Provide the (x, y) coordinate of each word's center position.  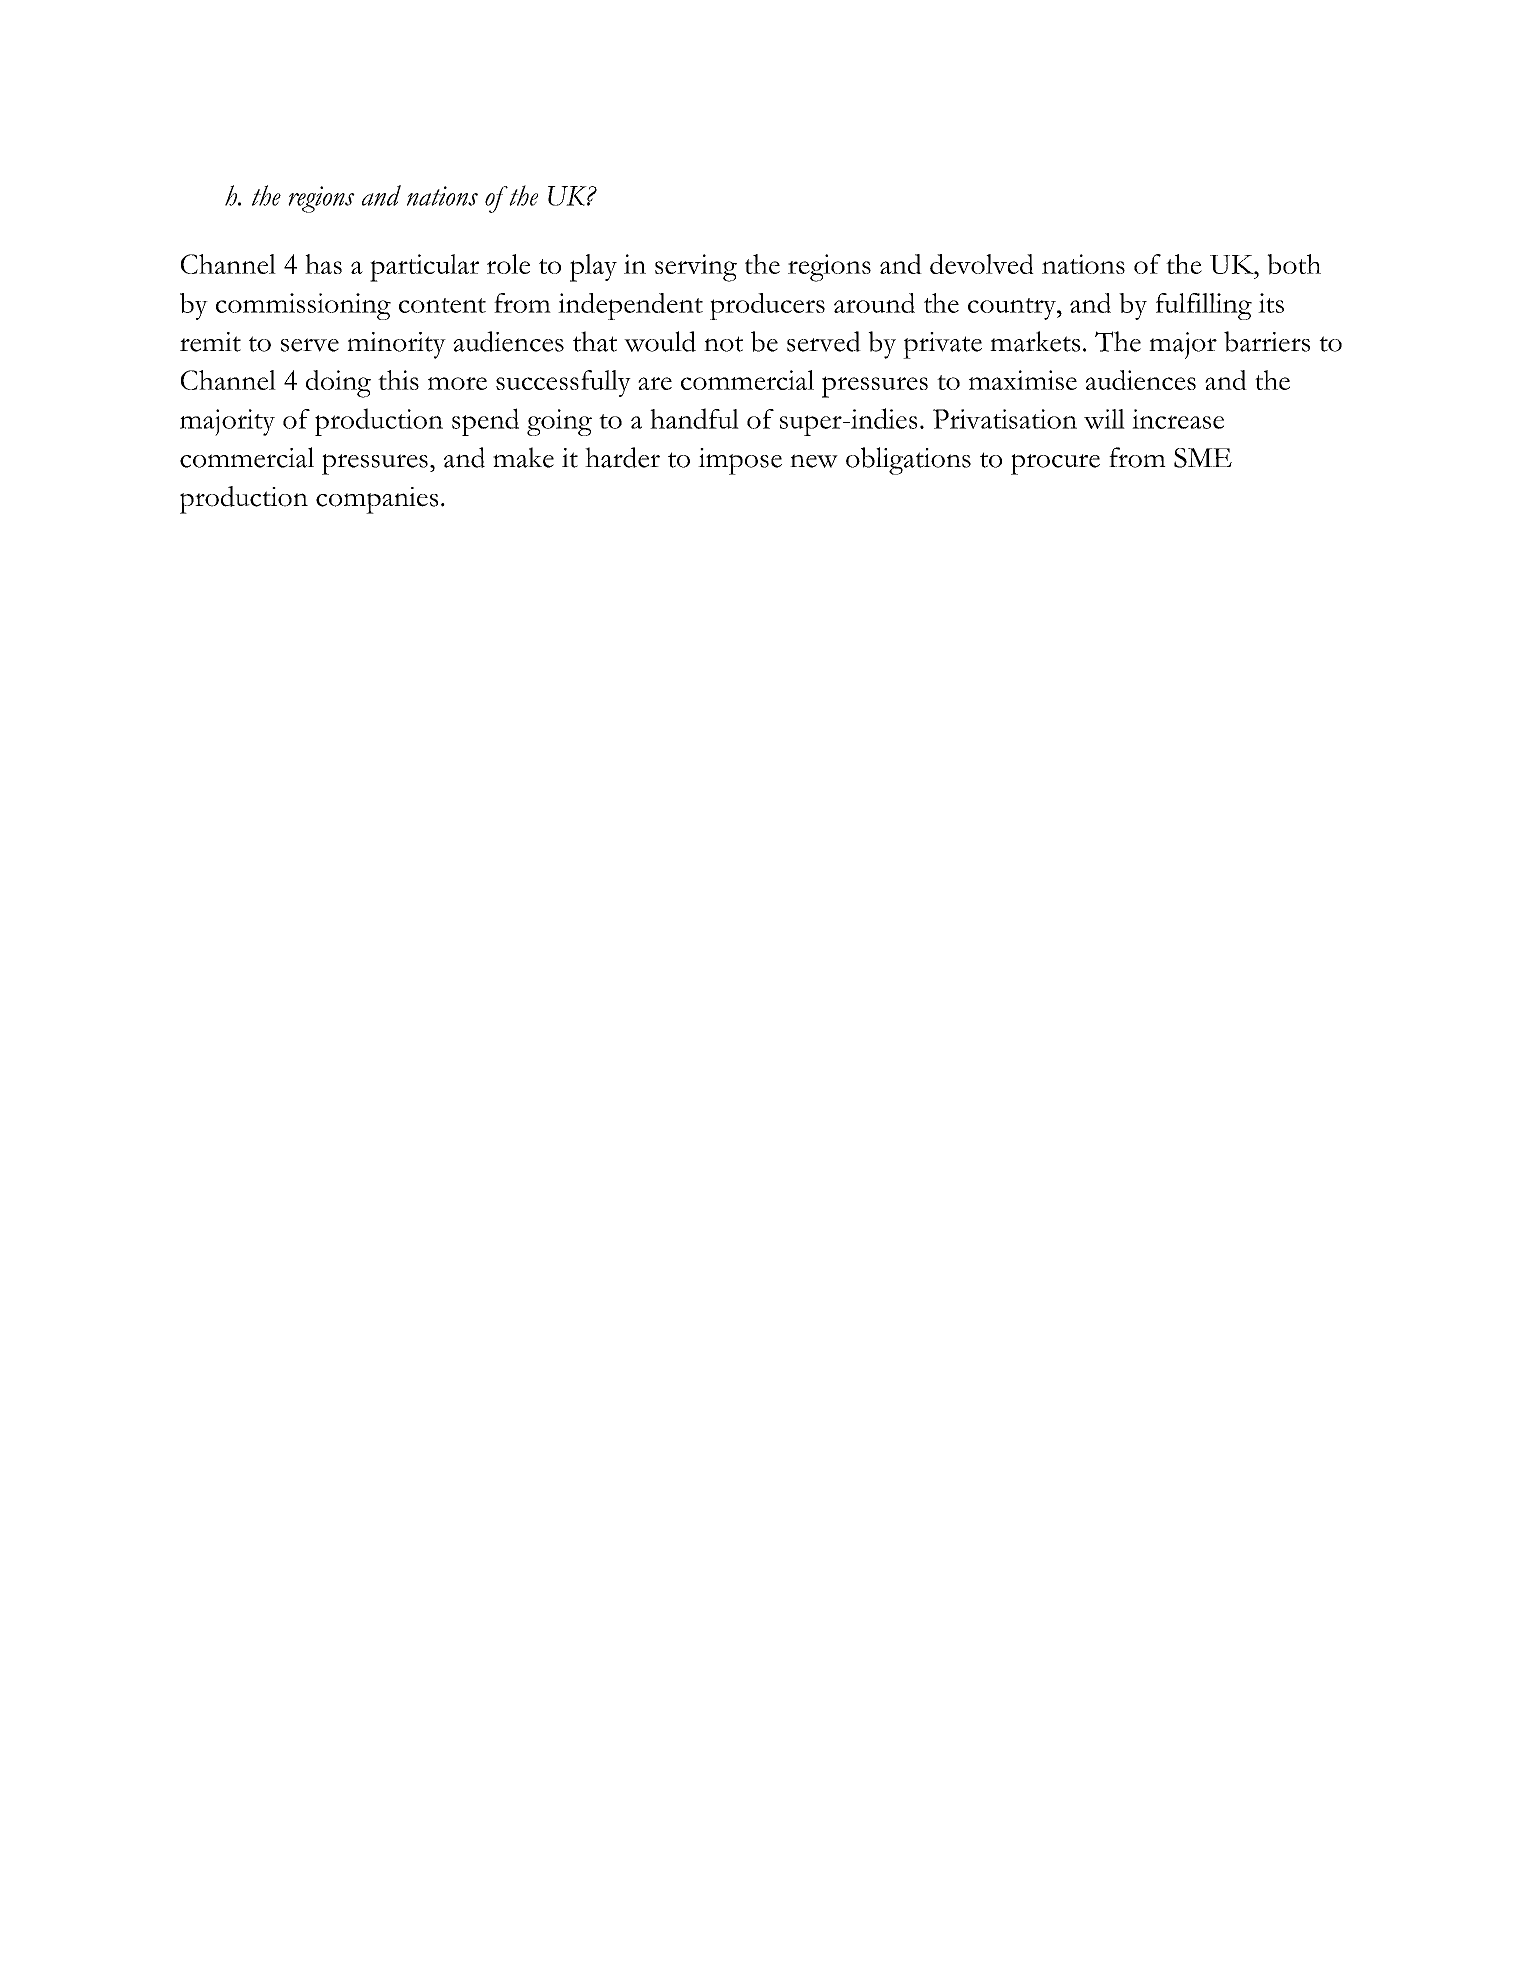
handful (694, 418)
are (655, 383)
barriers (1267, 341)
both (1294, 264)
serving (696, 268)
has (323, 264)
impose (740, 461)
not (723, 344)
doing (338, 384)
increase (1178, 419)
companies (377, 500)
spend (485, 422)
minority (396, 345)
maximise (1023, 380)
